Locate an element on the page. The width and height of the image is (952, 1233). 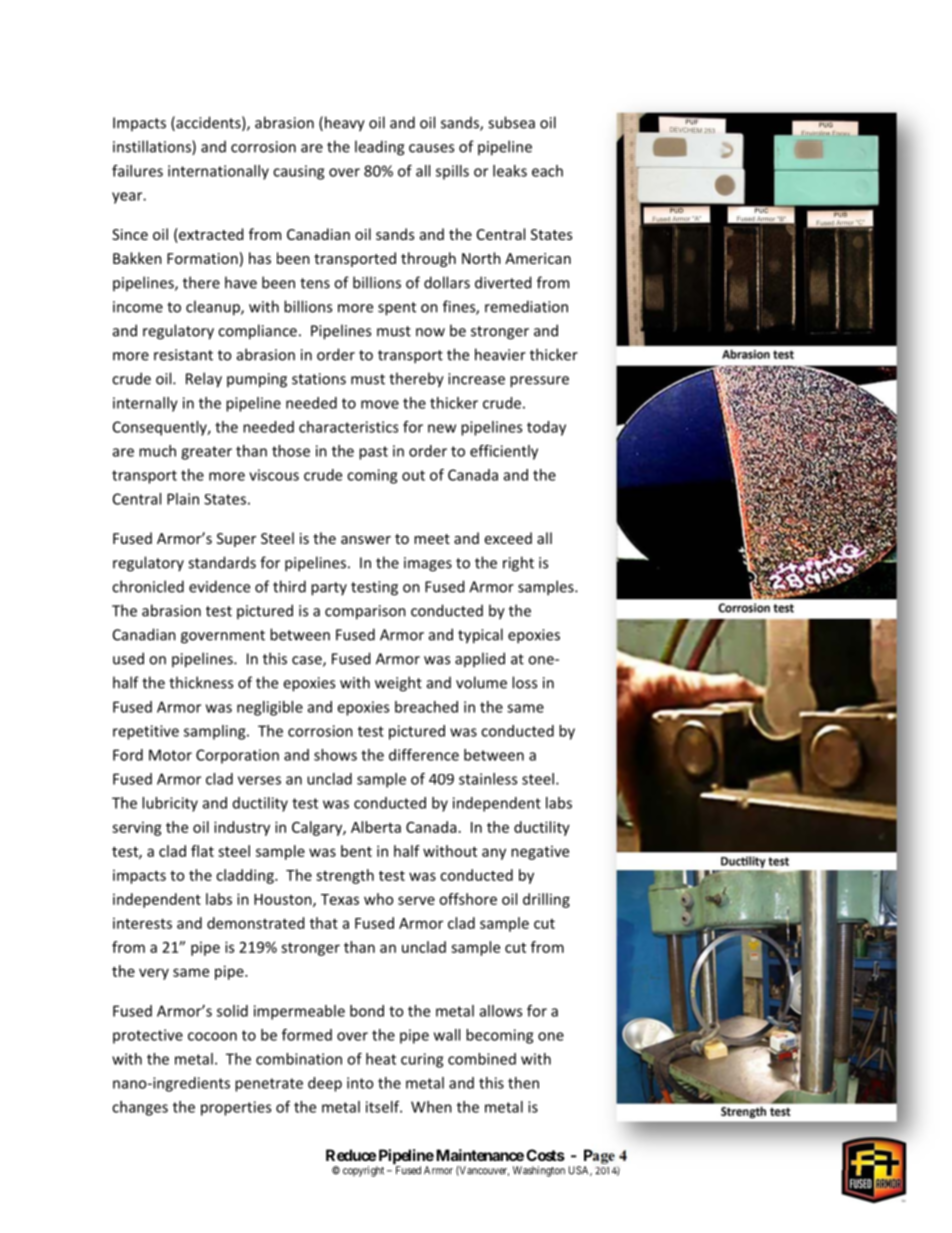
changes is located at coordinates (140, 1108).
